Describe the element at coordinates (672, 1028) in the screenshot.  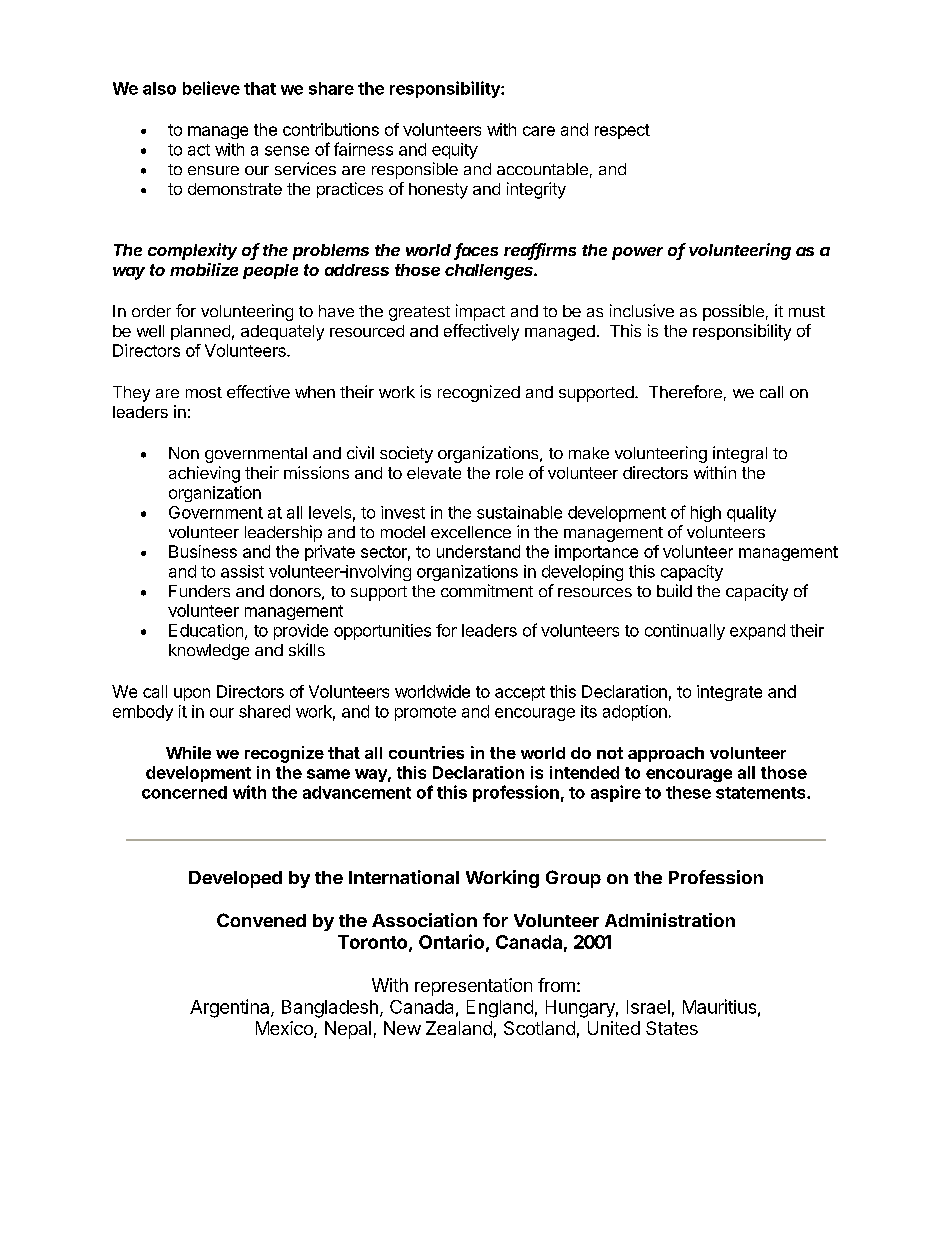
I see `States` at that location.
